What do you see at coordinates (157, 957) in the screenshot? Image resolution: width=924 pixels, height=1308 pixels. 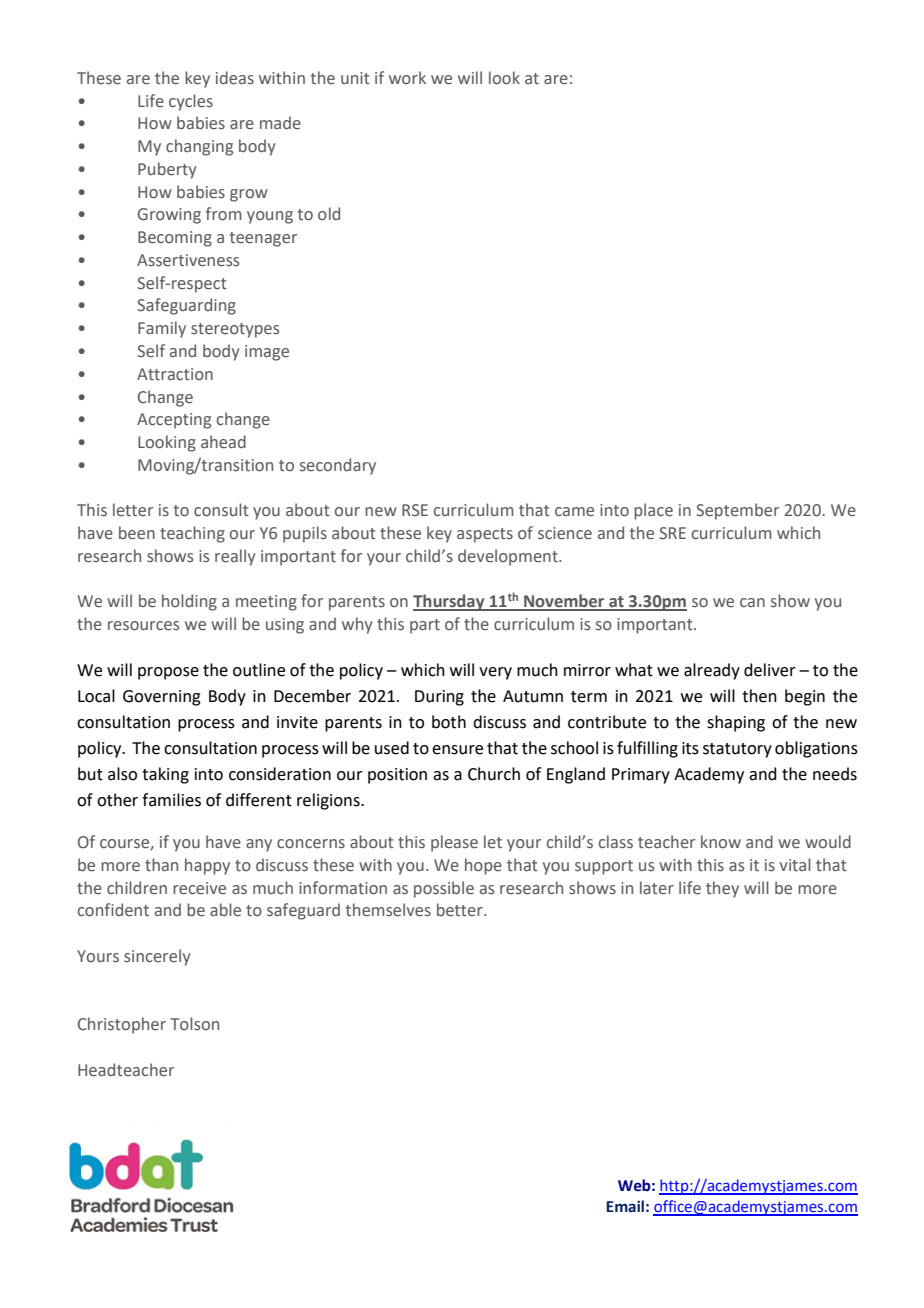 I see `sincerely` at bounding box center [157, 957].
